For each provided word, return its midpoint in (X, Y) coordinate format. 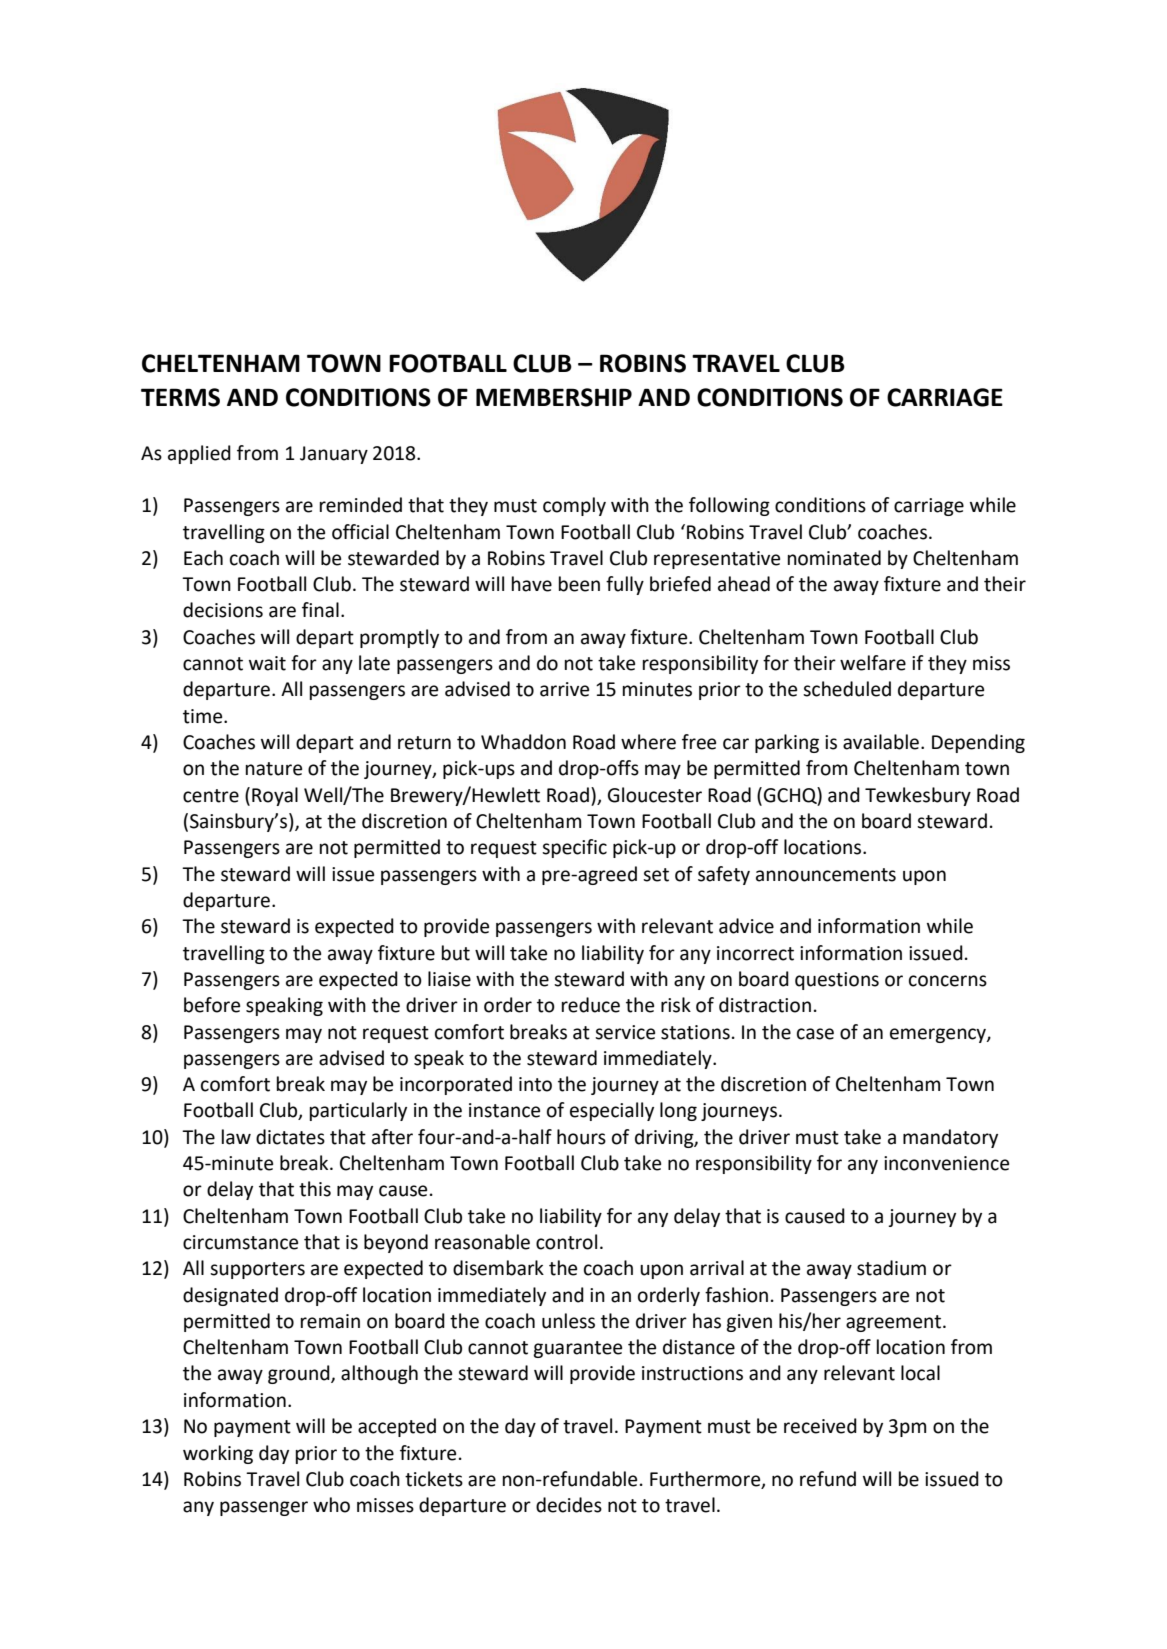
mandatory (950, 1138)
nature (274, 769)
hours (581, 1137)
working (218, 1454)
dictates (290, 1137)
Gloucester (655, 795)
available (882, 742)
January (334, 455)
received (820, 1426)
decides (569, 1505)
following (729, 506)
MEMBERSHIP (554, 397)
